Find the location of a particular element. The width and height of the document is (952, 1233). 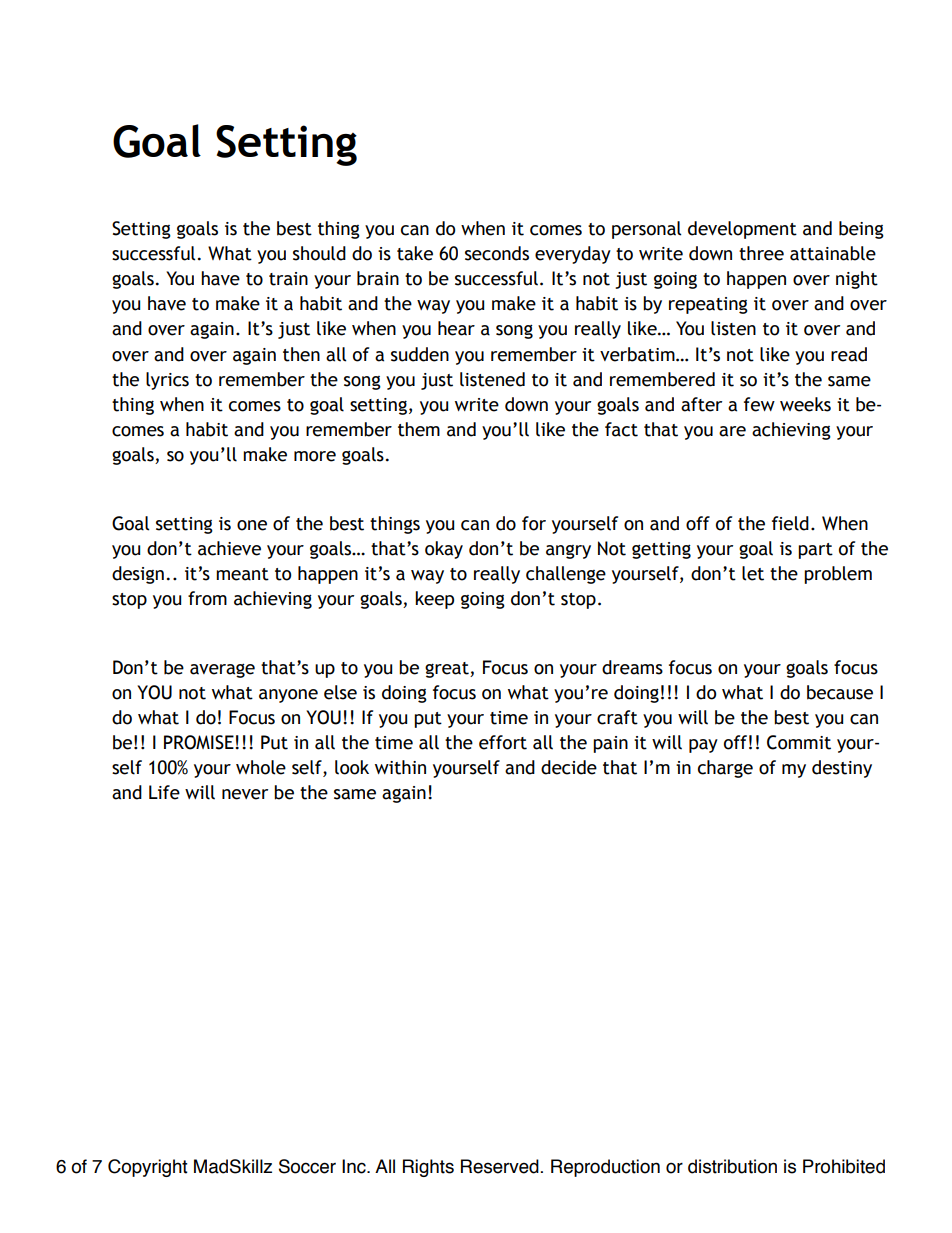

average is located at coordinates (222, 671).
